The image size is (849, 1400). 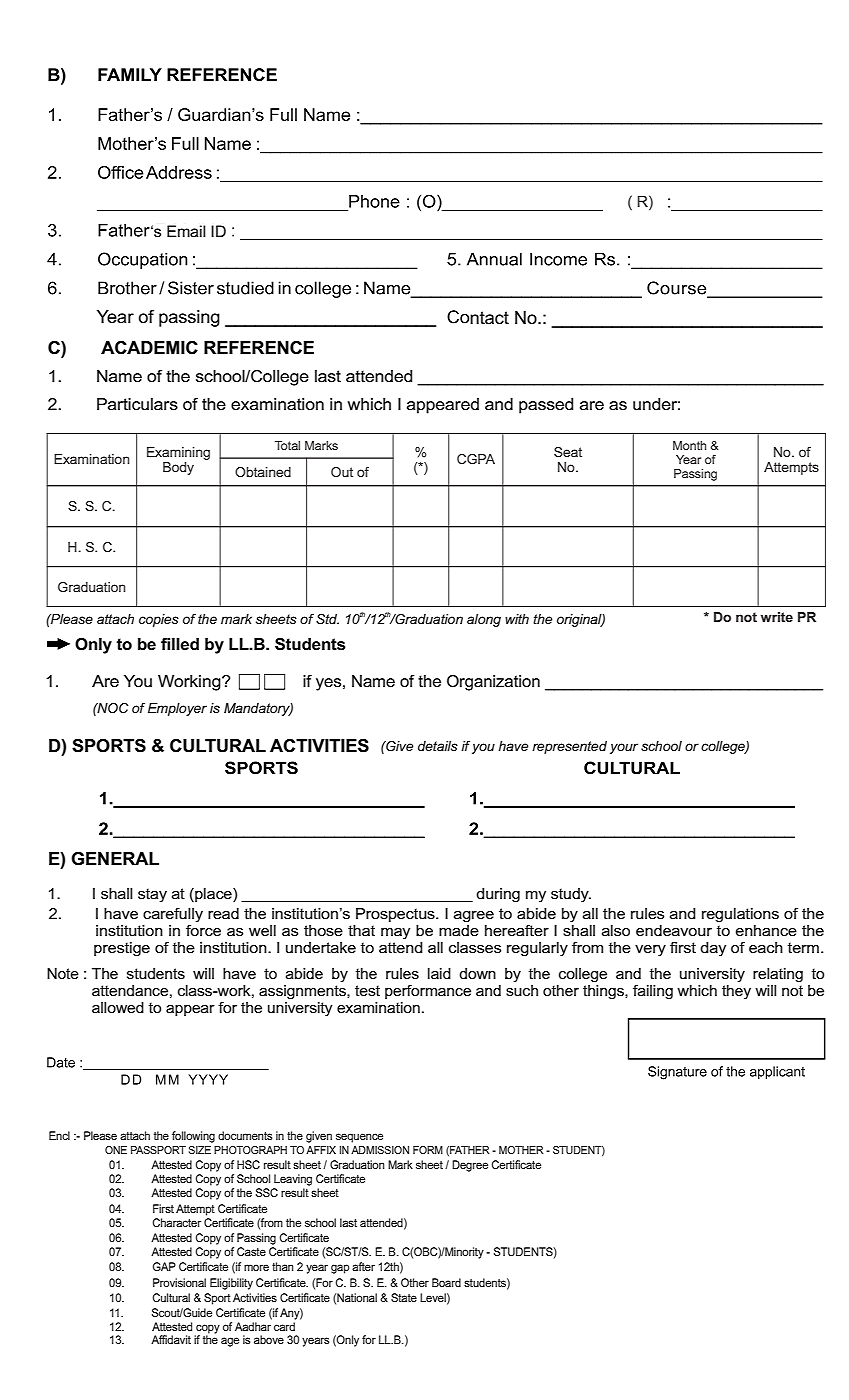 What do you see at coordinates (115, 859) in the document?
I see `GENERAL` at bounding box center [115, 859].
